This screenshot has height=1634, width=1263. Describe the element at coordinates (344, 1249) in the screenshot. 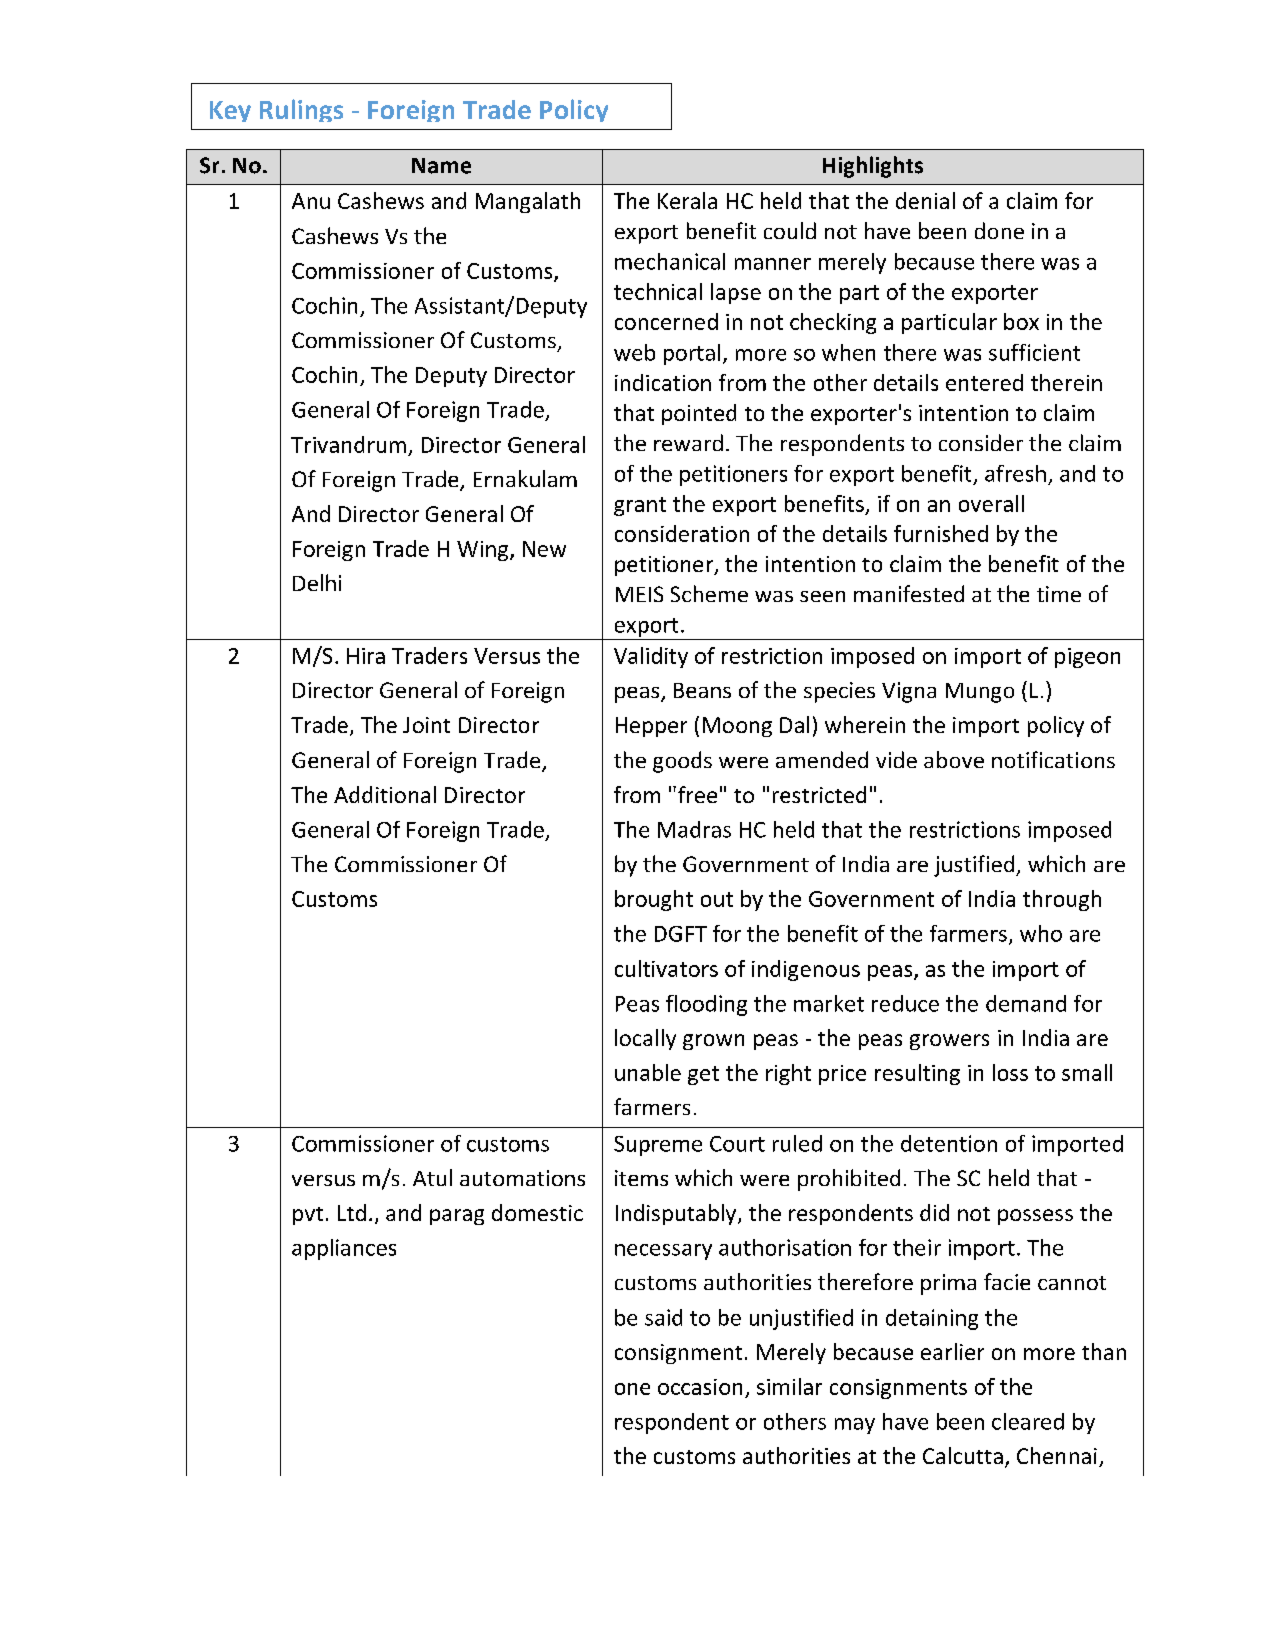

I see `appliances` at that location.
